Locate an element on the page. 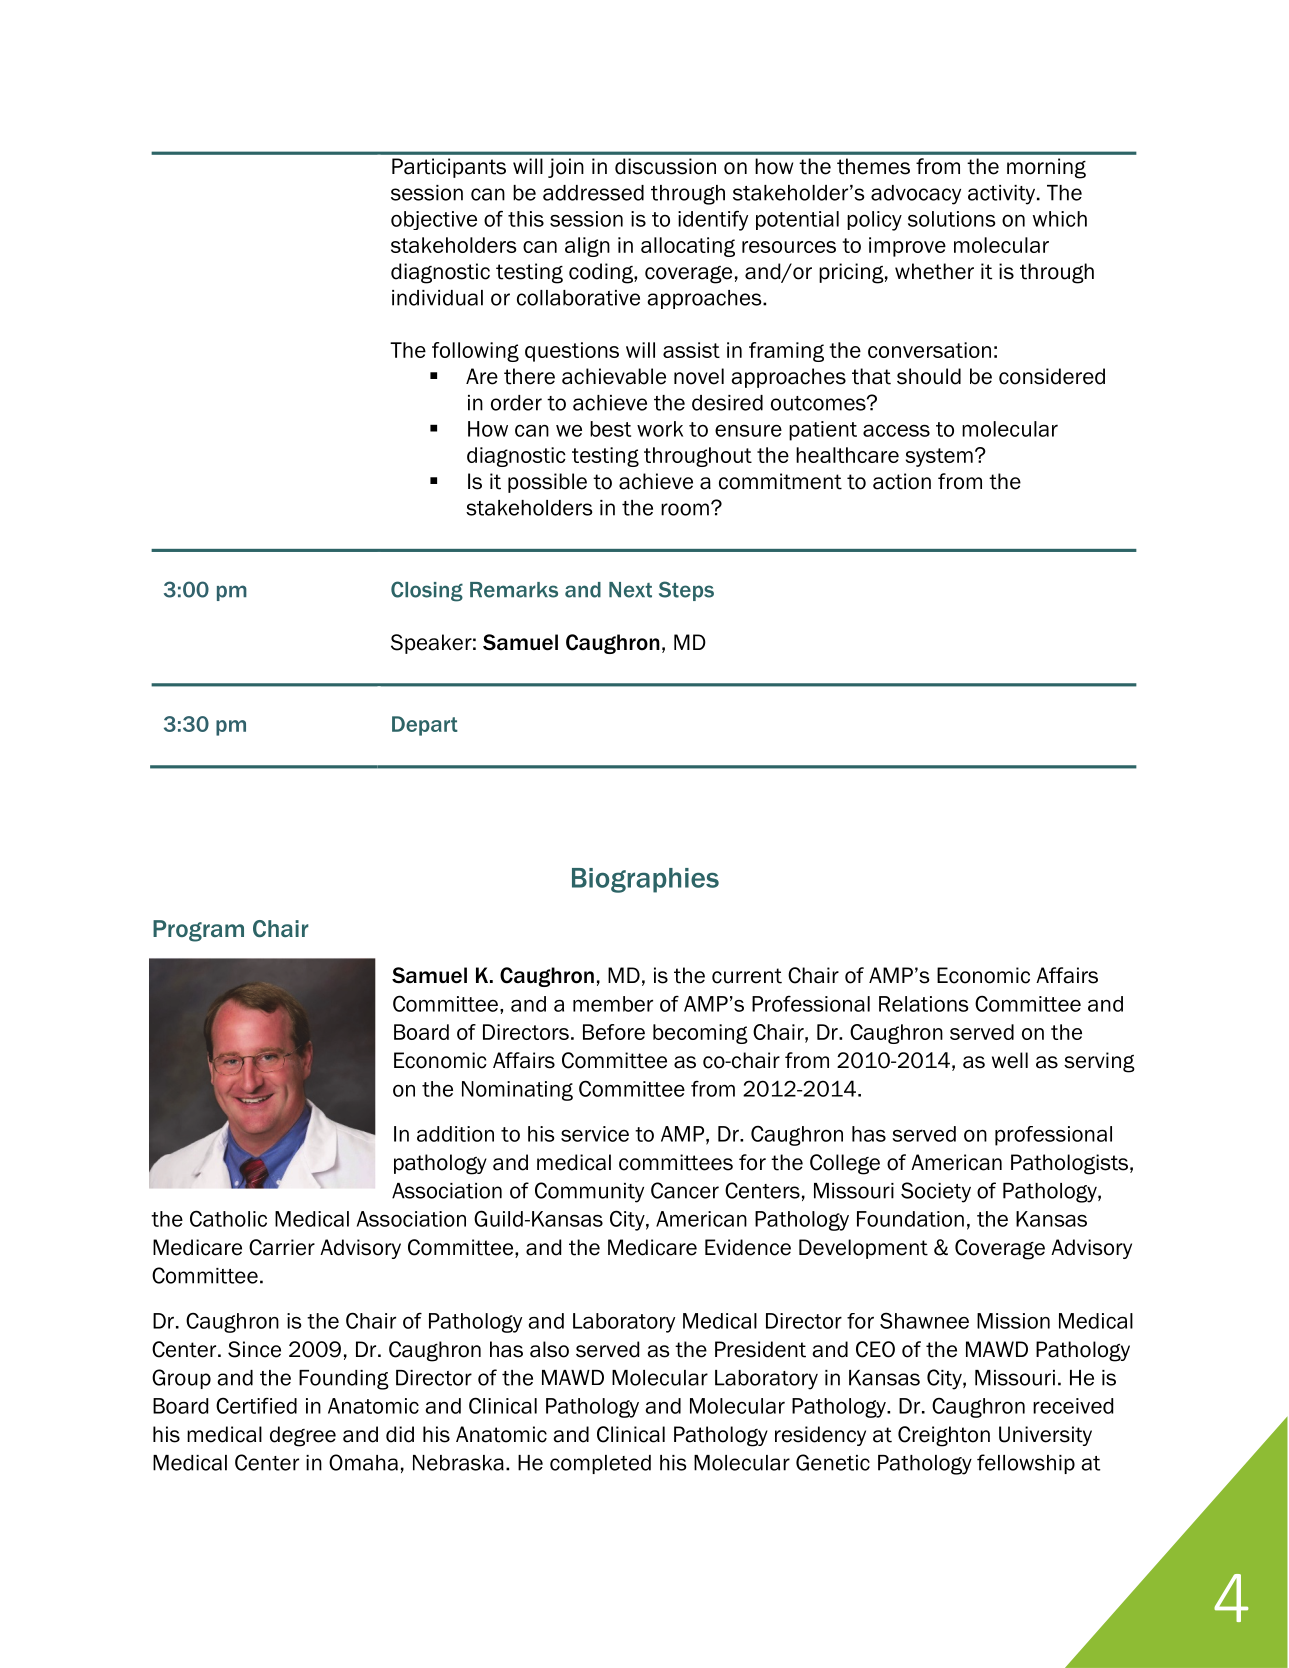 The height and width of the page is (1668, 1289). degree is located at coordinates (303, 1436).
